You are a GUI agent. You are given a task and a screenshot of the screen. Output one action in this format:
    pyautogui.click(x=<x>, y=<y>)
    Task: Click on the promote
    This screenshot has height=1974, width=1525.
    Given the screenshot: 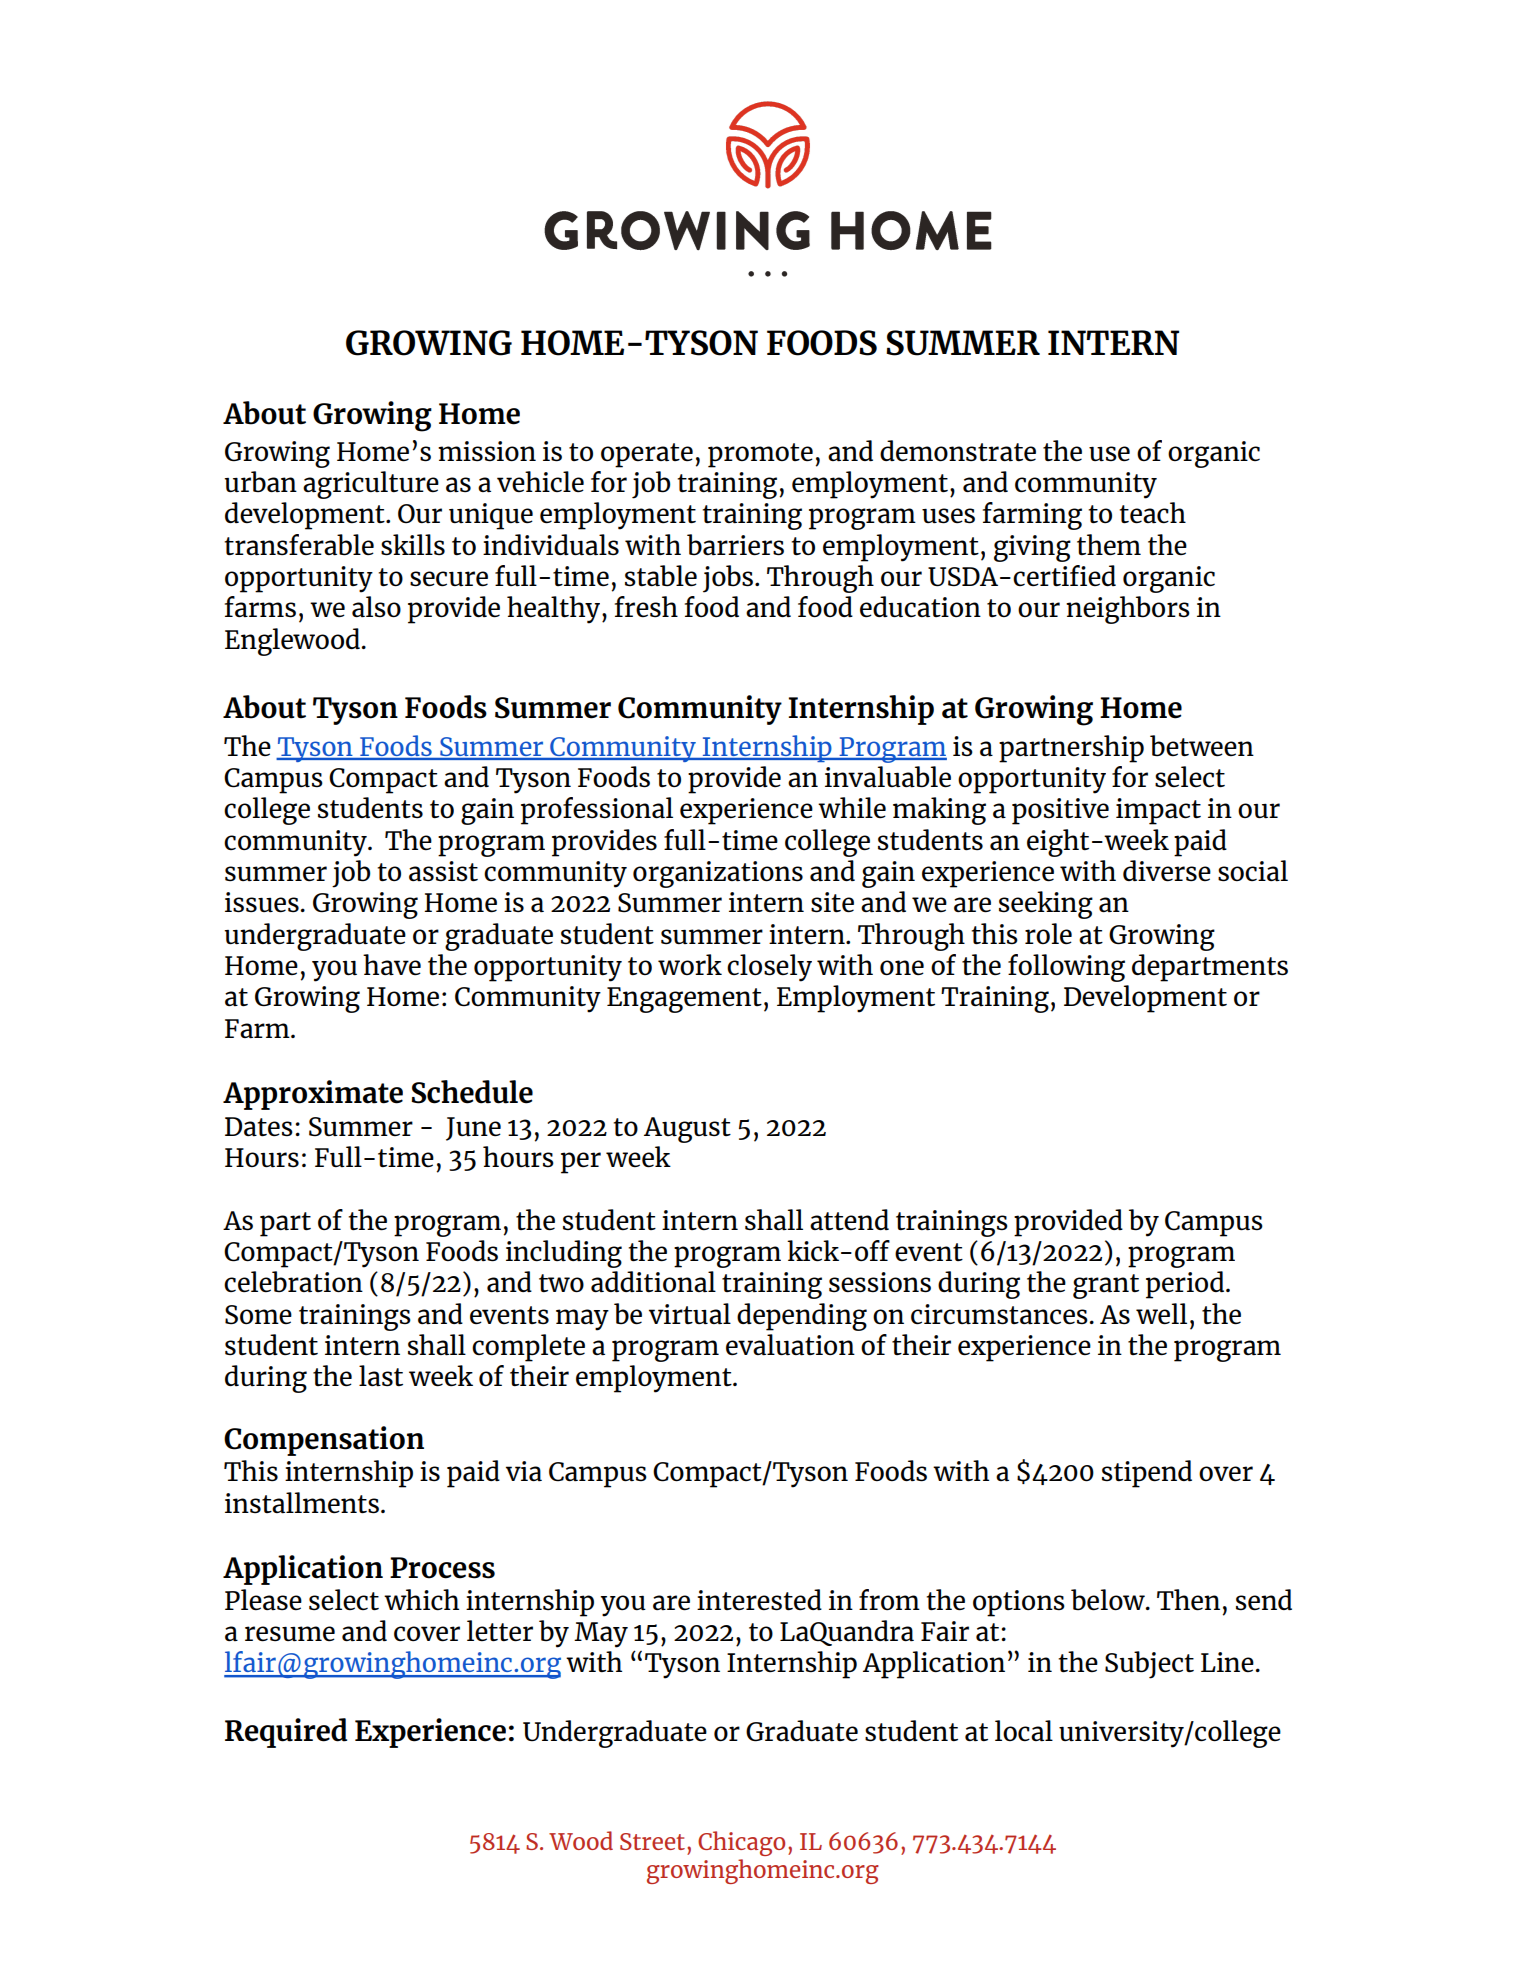 What is the action you would take?
    pyautogui.click(x=760, y=455)
